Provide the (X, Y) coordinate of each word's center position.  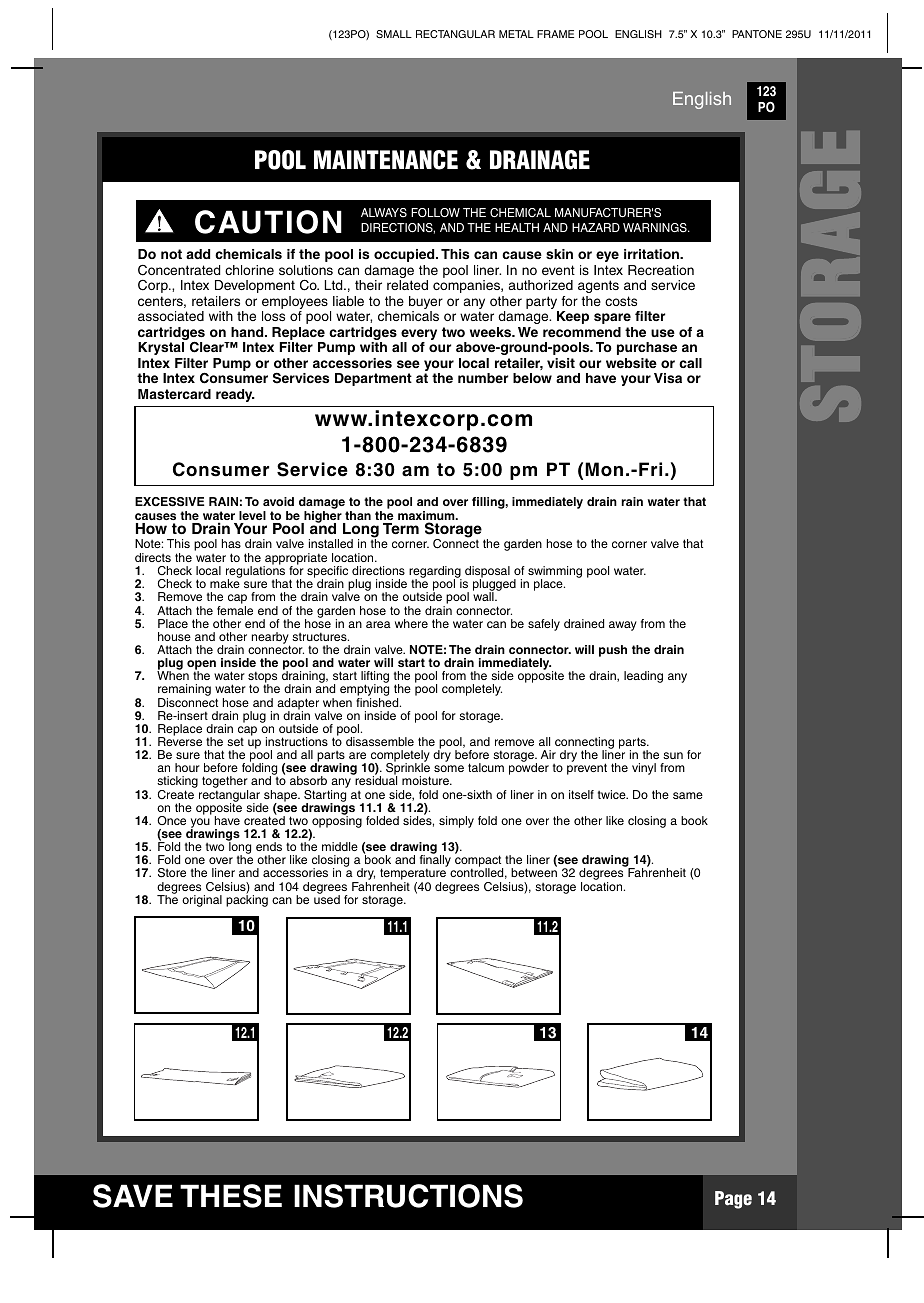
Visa (668, 378)
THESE (231, 1196)
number (483, 378)
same (688, 795)
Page (733, 1200)
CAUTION (268, 222)
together (225, 783)
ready (235, 395)
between (534, 872)
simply (456, 822)
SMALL (394, 34)
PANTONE (757, 34)
